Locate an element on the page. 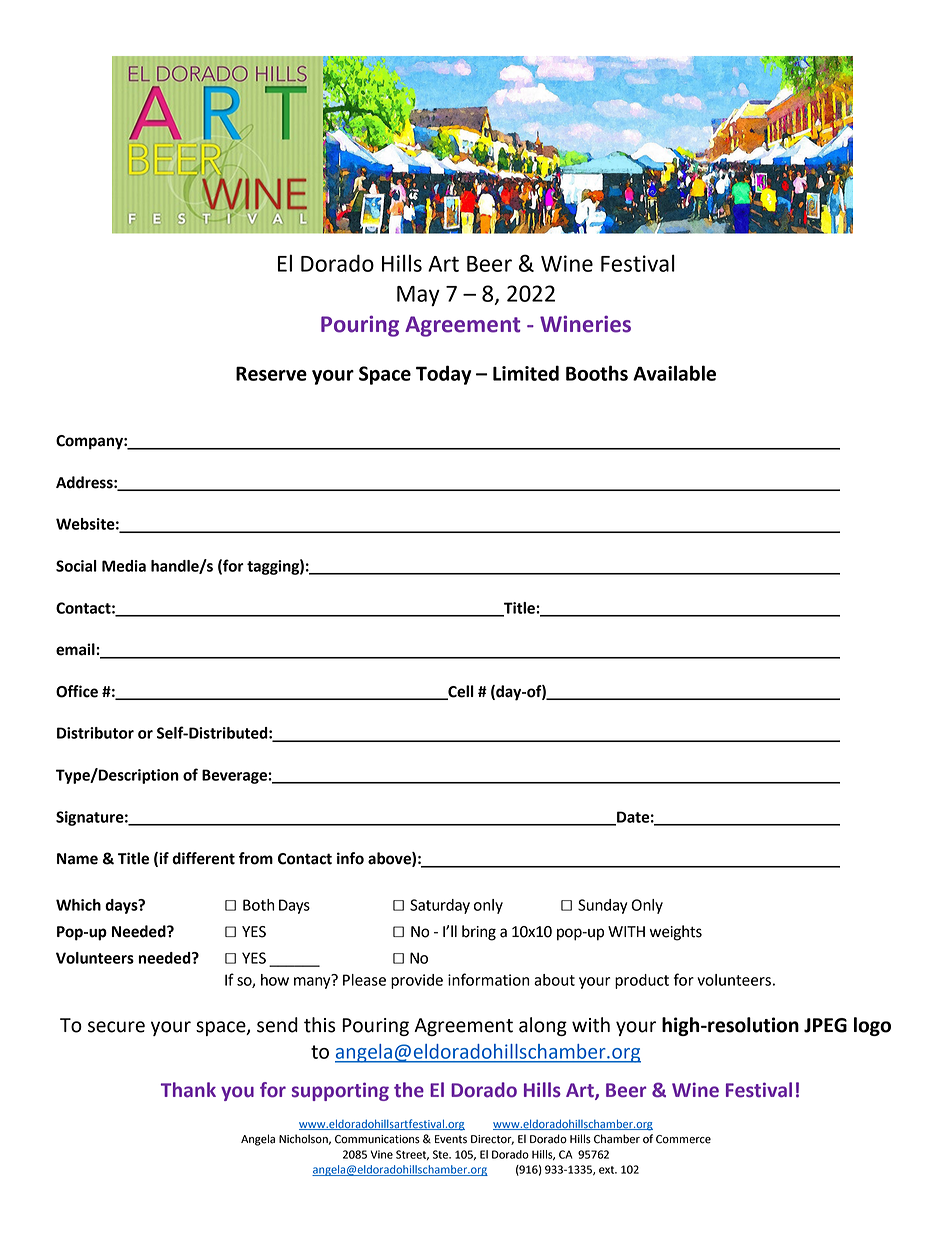 The height and width of the document is (1233, 952). Available is located at coordinates (674, 373).
